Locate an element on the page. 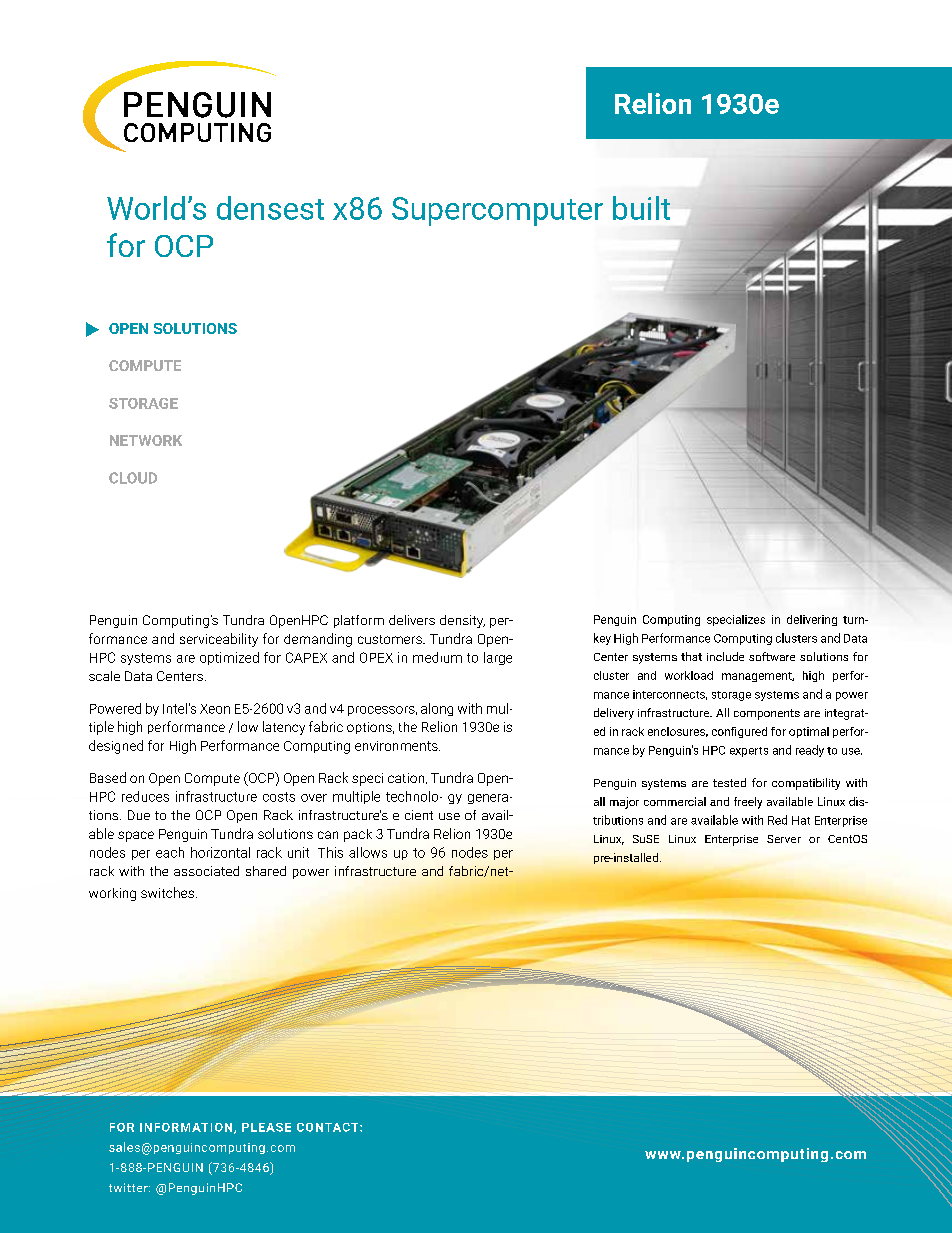 The image size is (952, 1233). associated is located at coordinates (206, 871).
